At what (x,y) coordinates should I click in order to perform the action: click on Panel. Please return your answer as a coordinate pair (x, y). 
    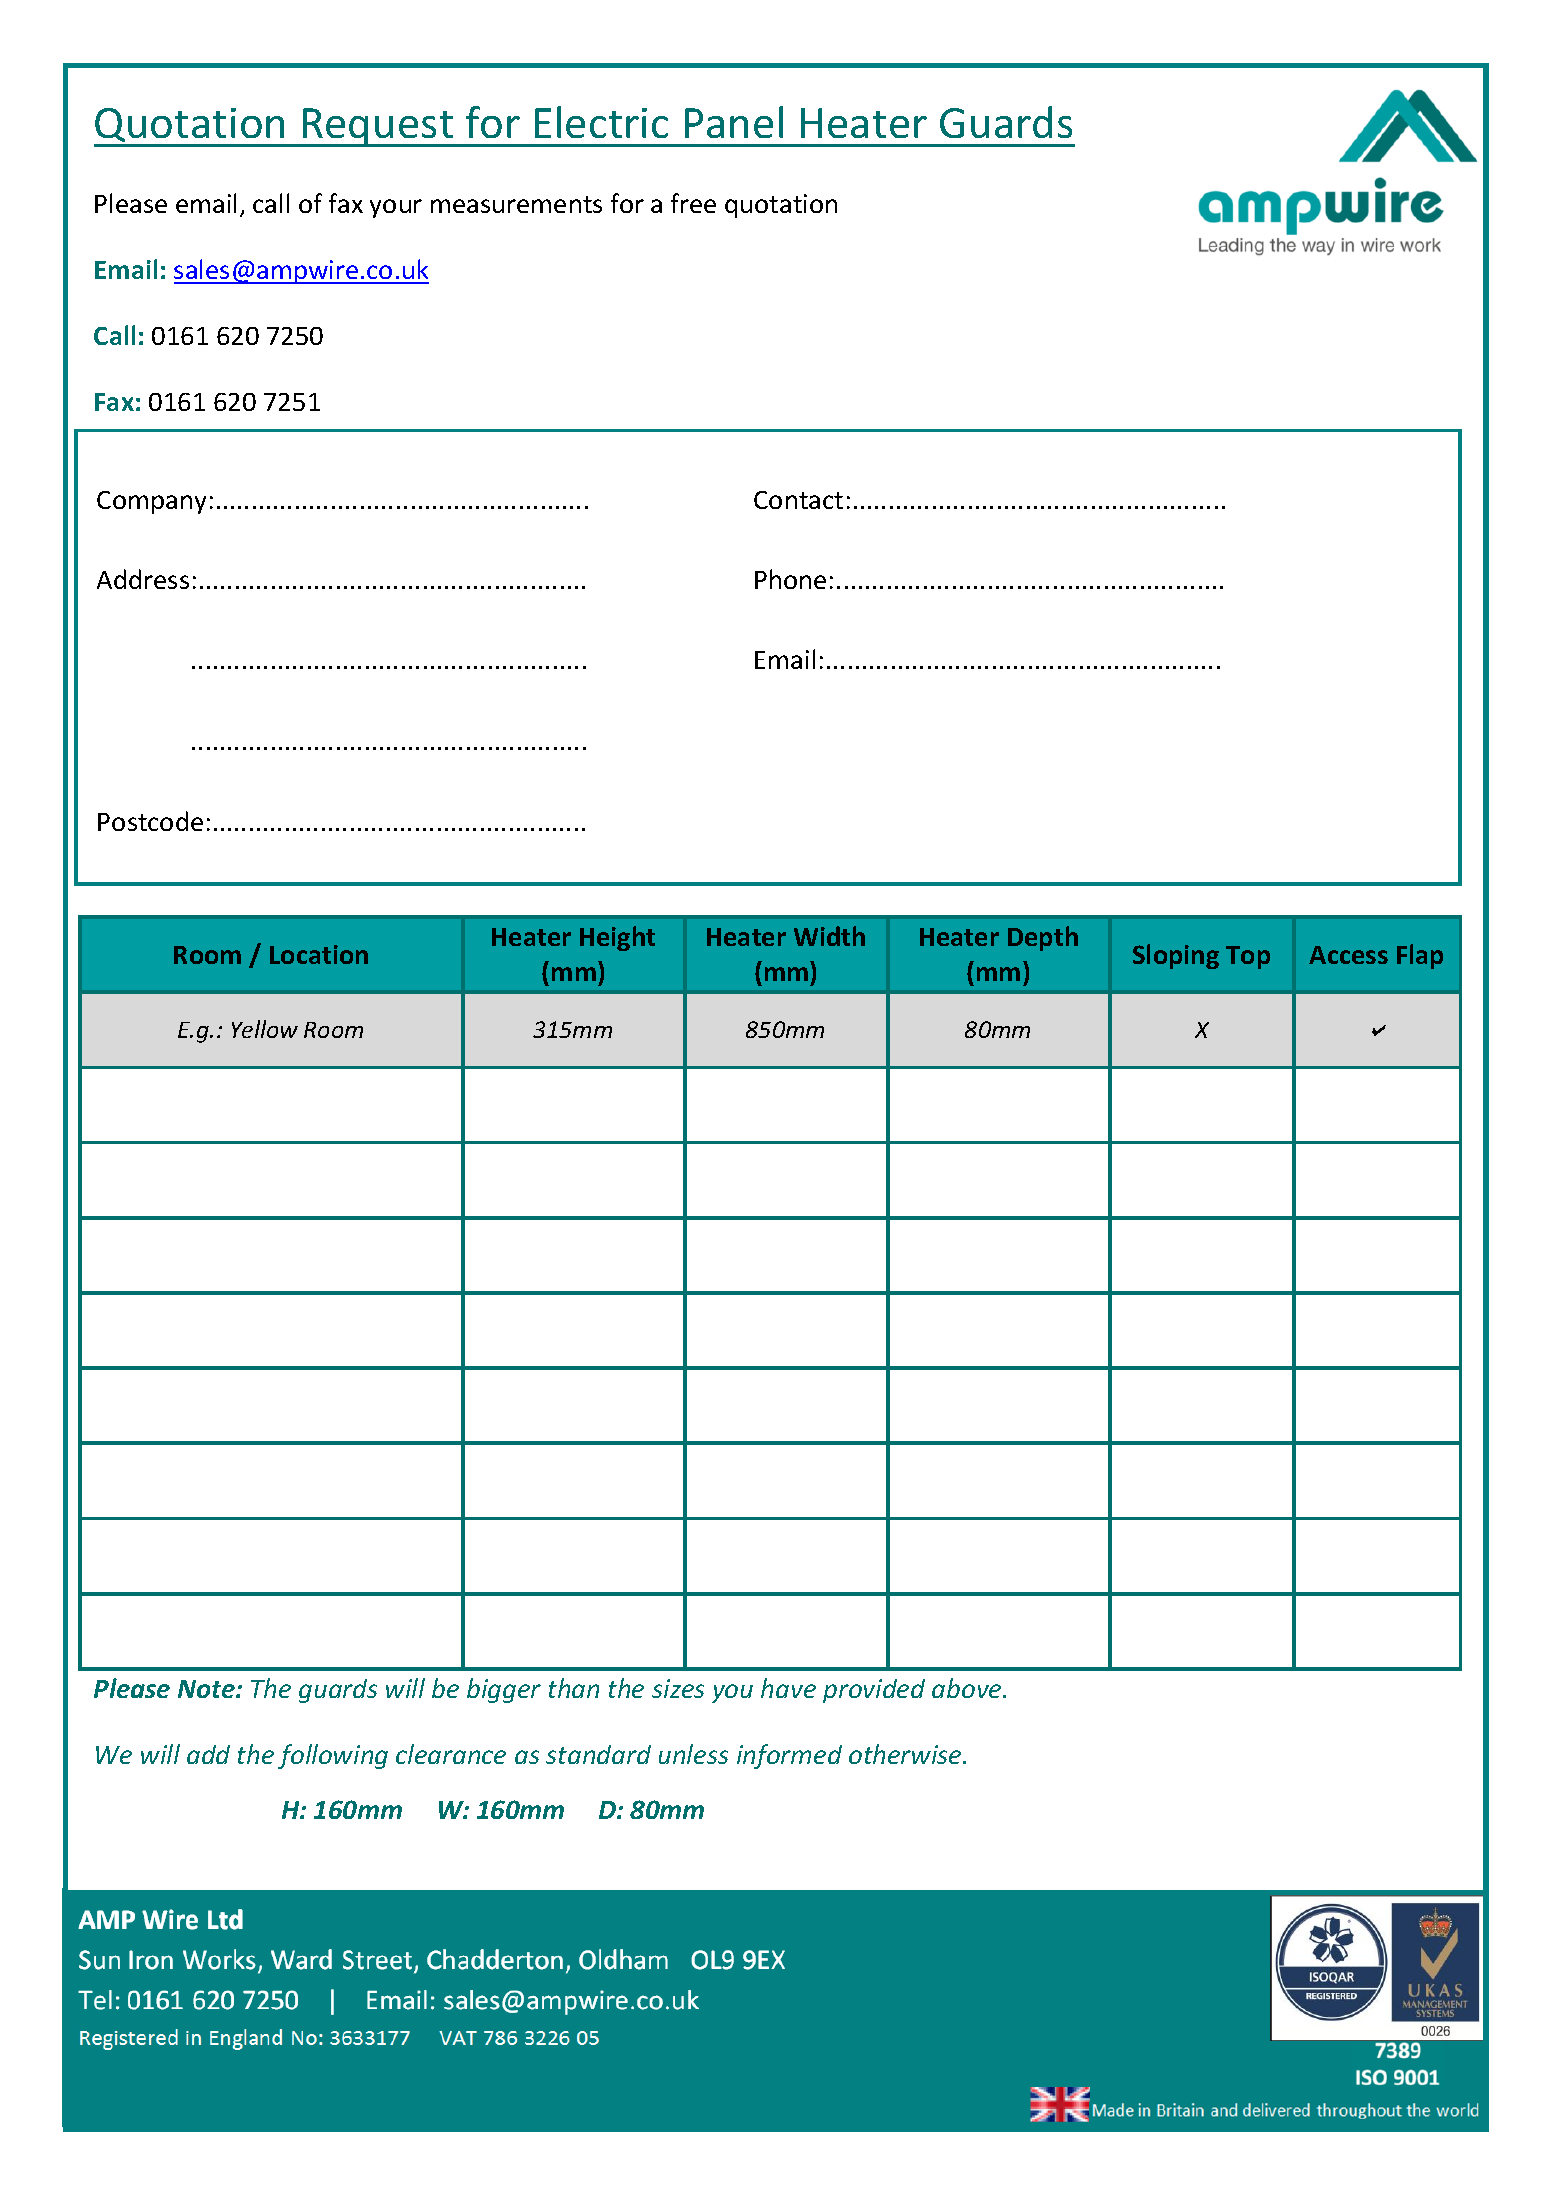
    Looking at the image, I should click on (734, 122).
